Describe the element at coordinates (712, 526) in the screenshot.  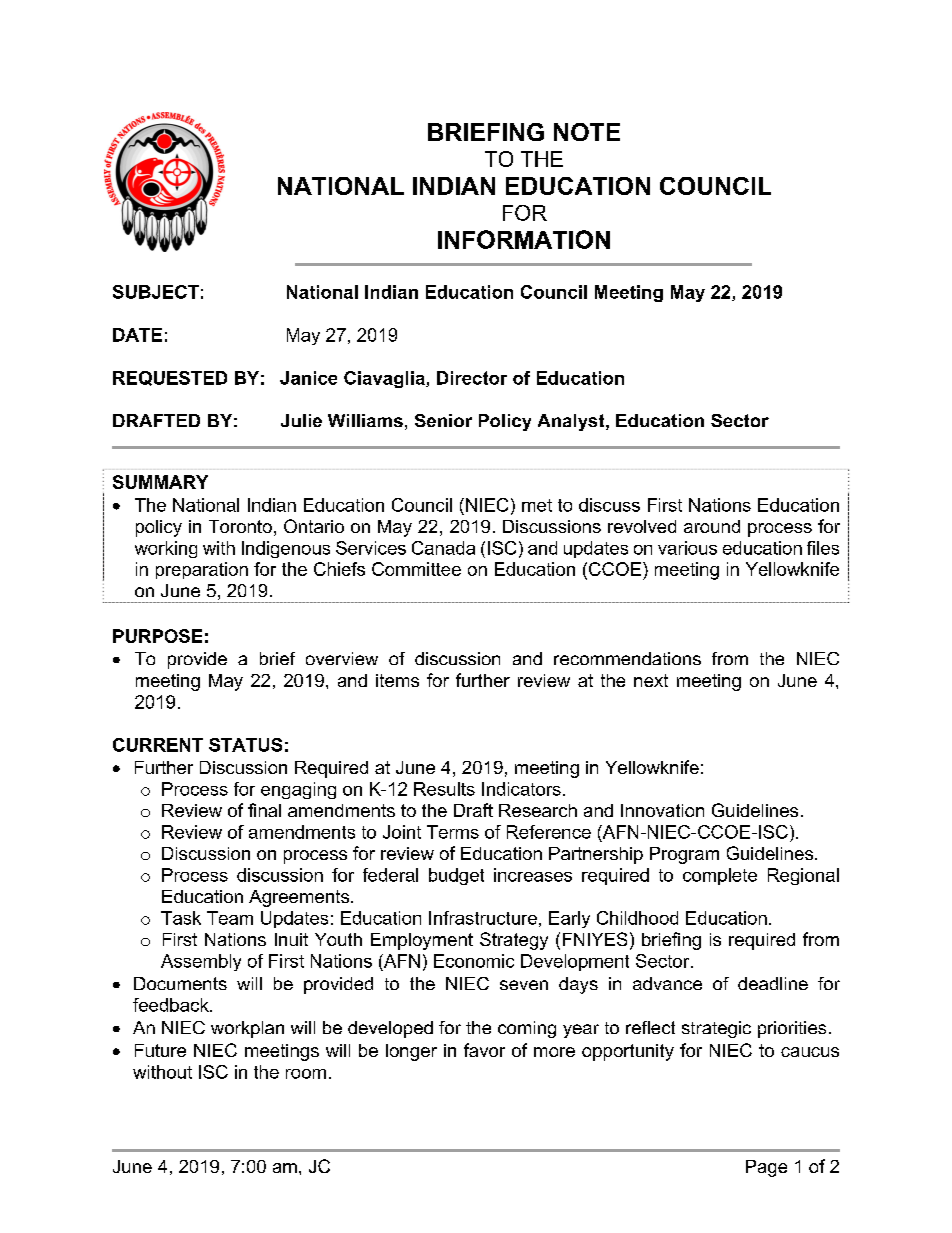
I see `around` at that location.
